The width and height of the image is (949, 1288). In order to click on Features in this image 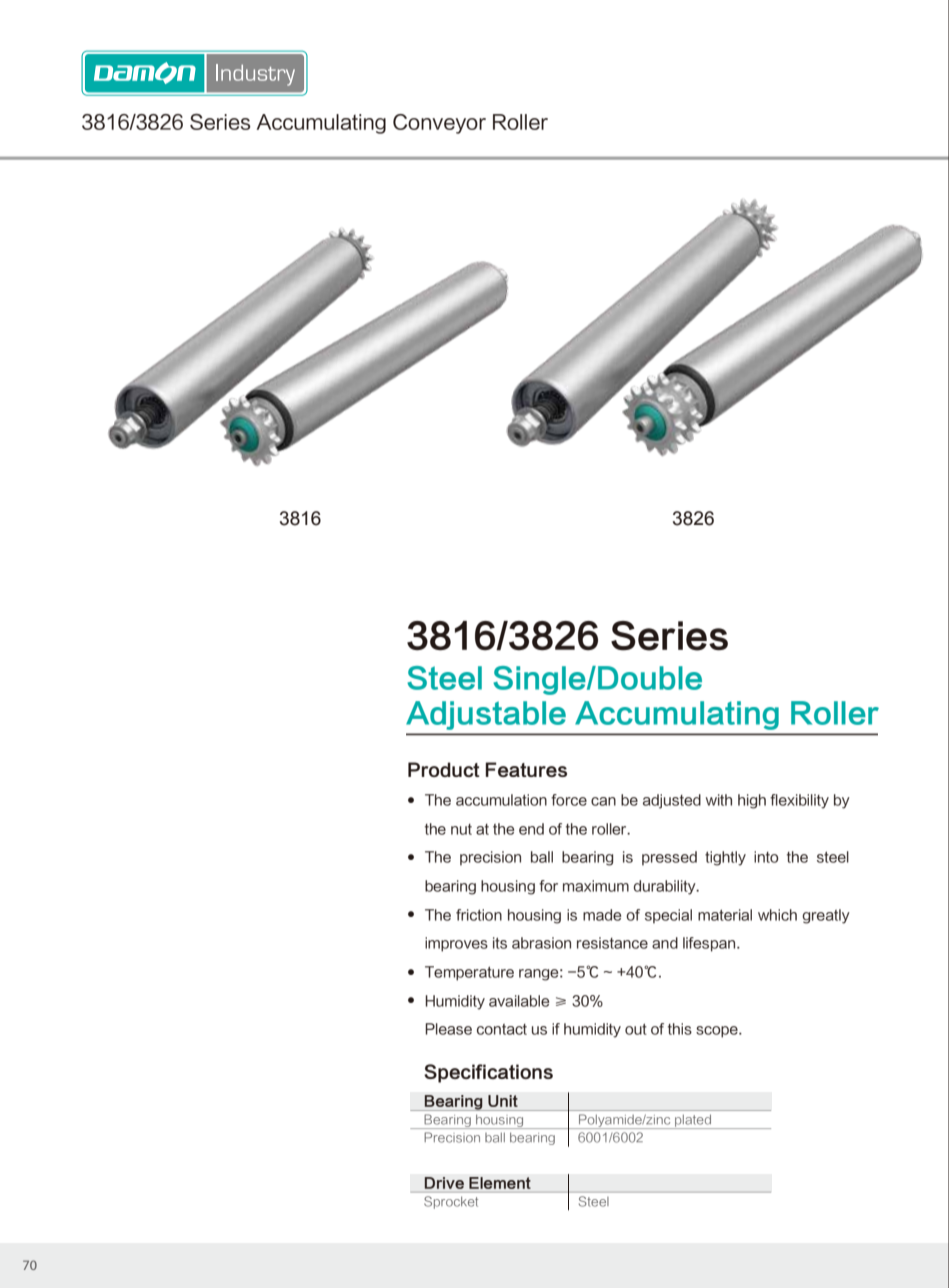, I will do `click(526, 769)`.
